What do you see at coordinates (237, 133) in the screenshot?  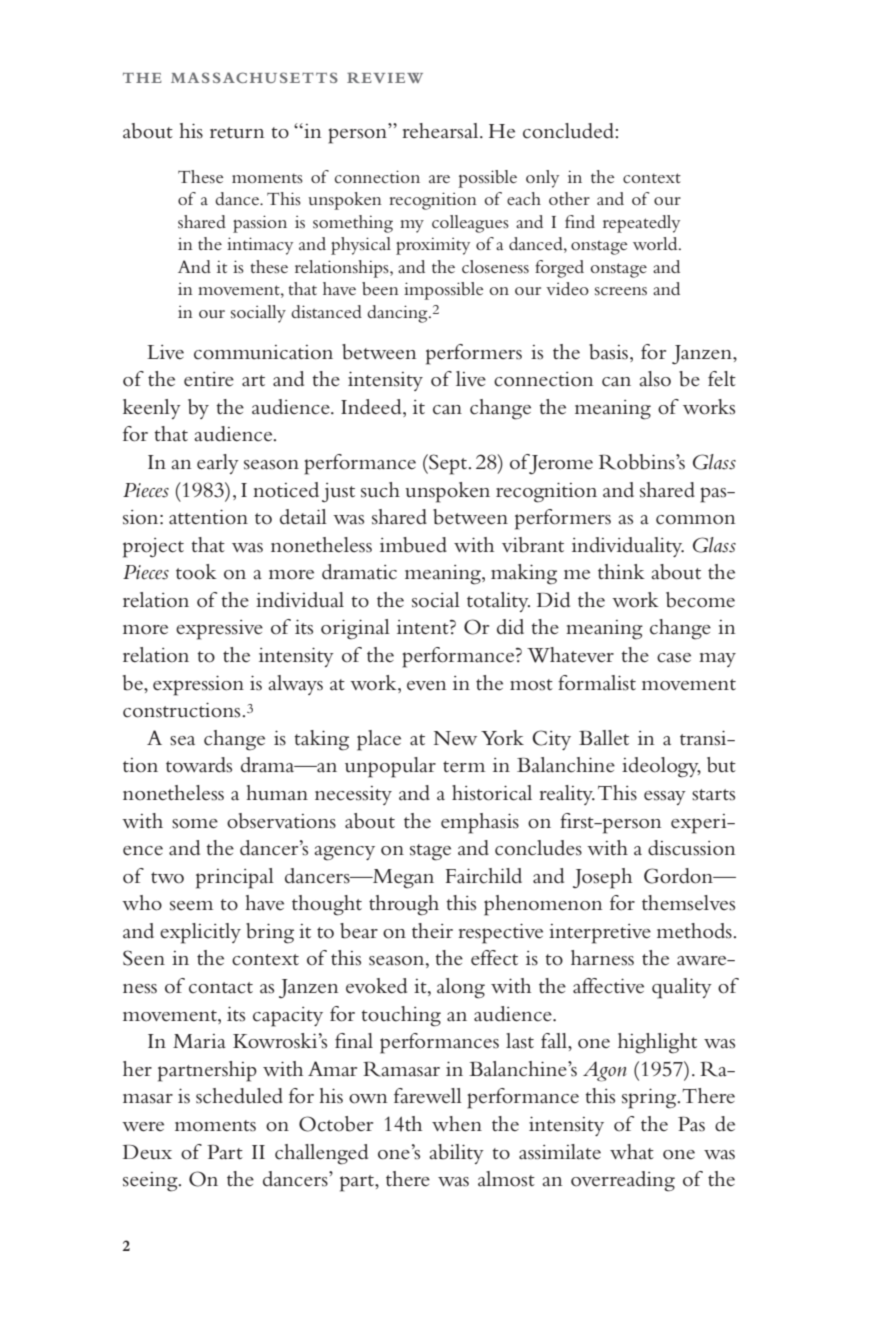 I see `return` at bounding box center [237, 133].
